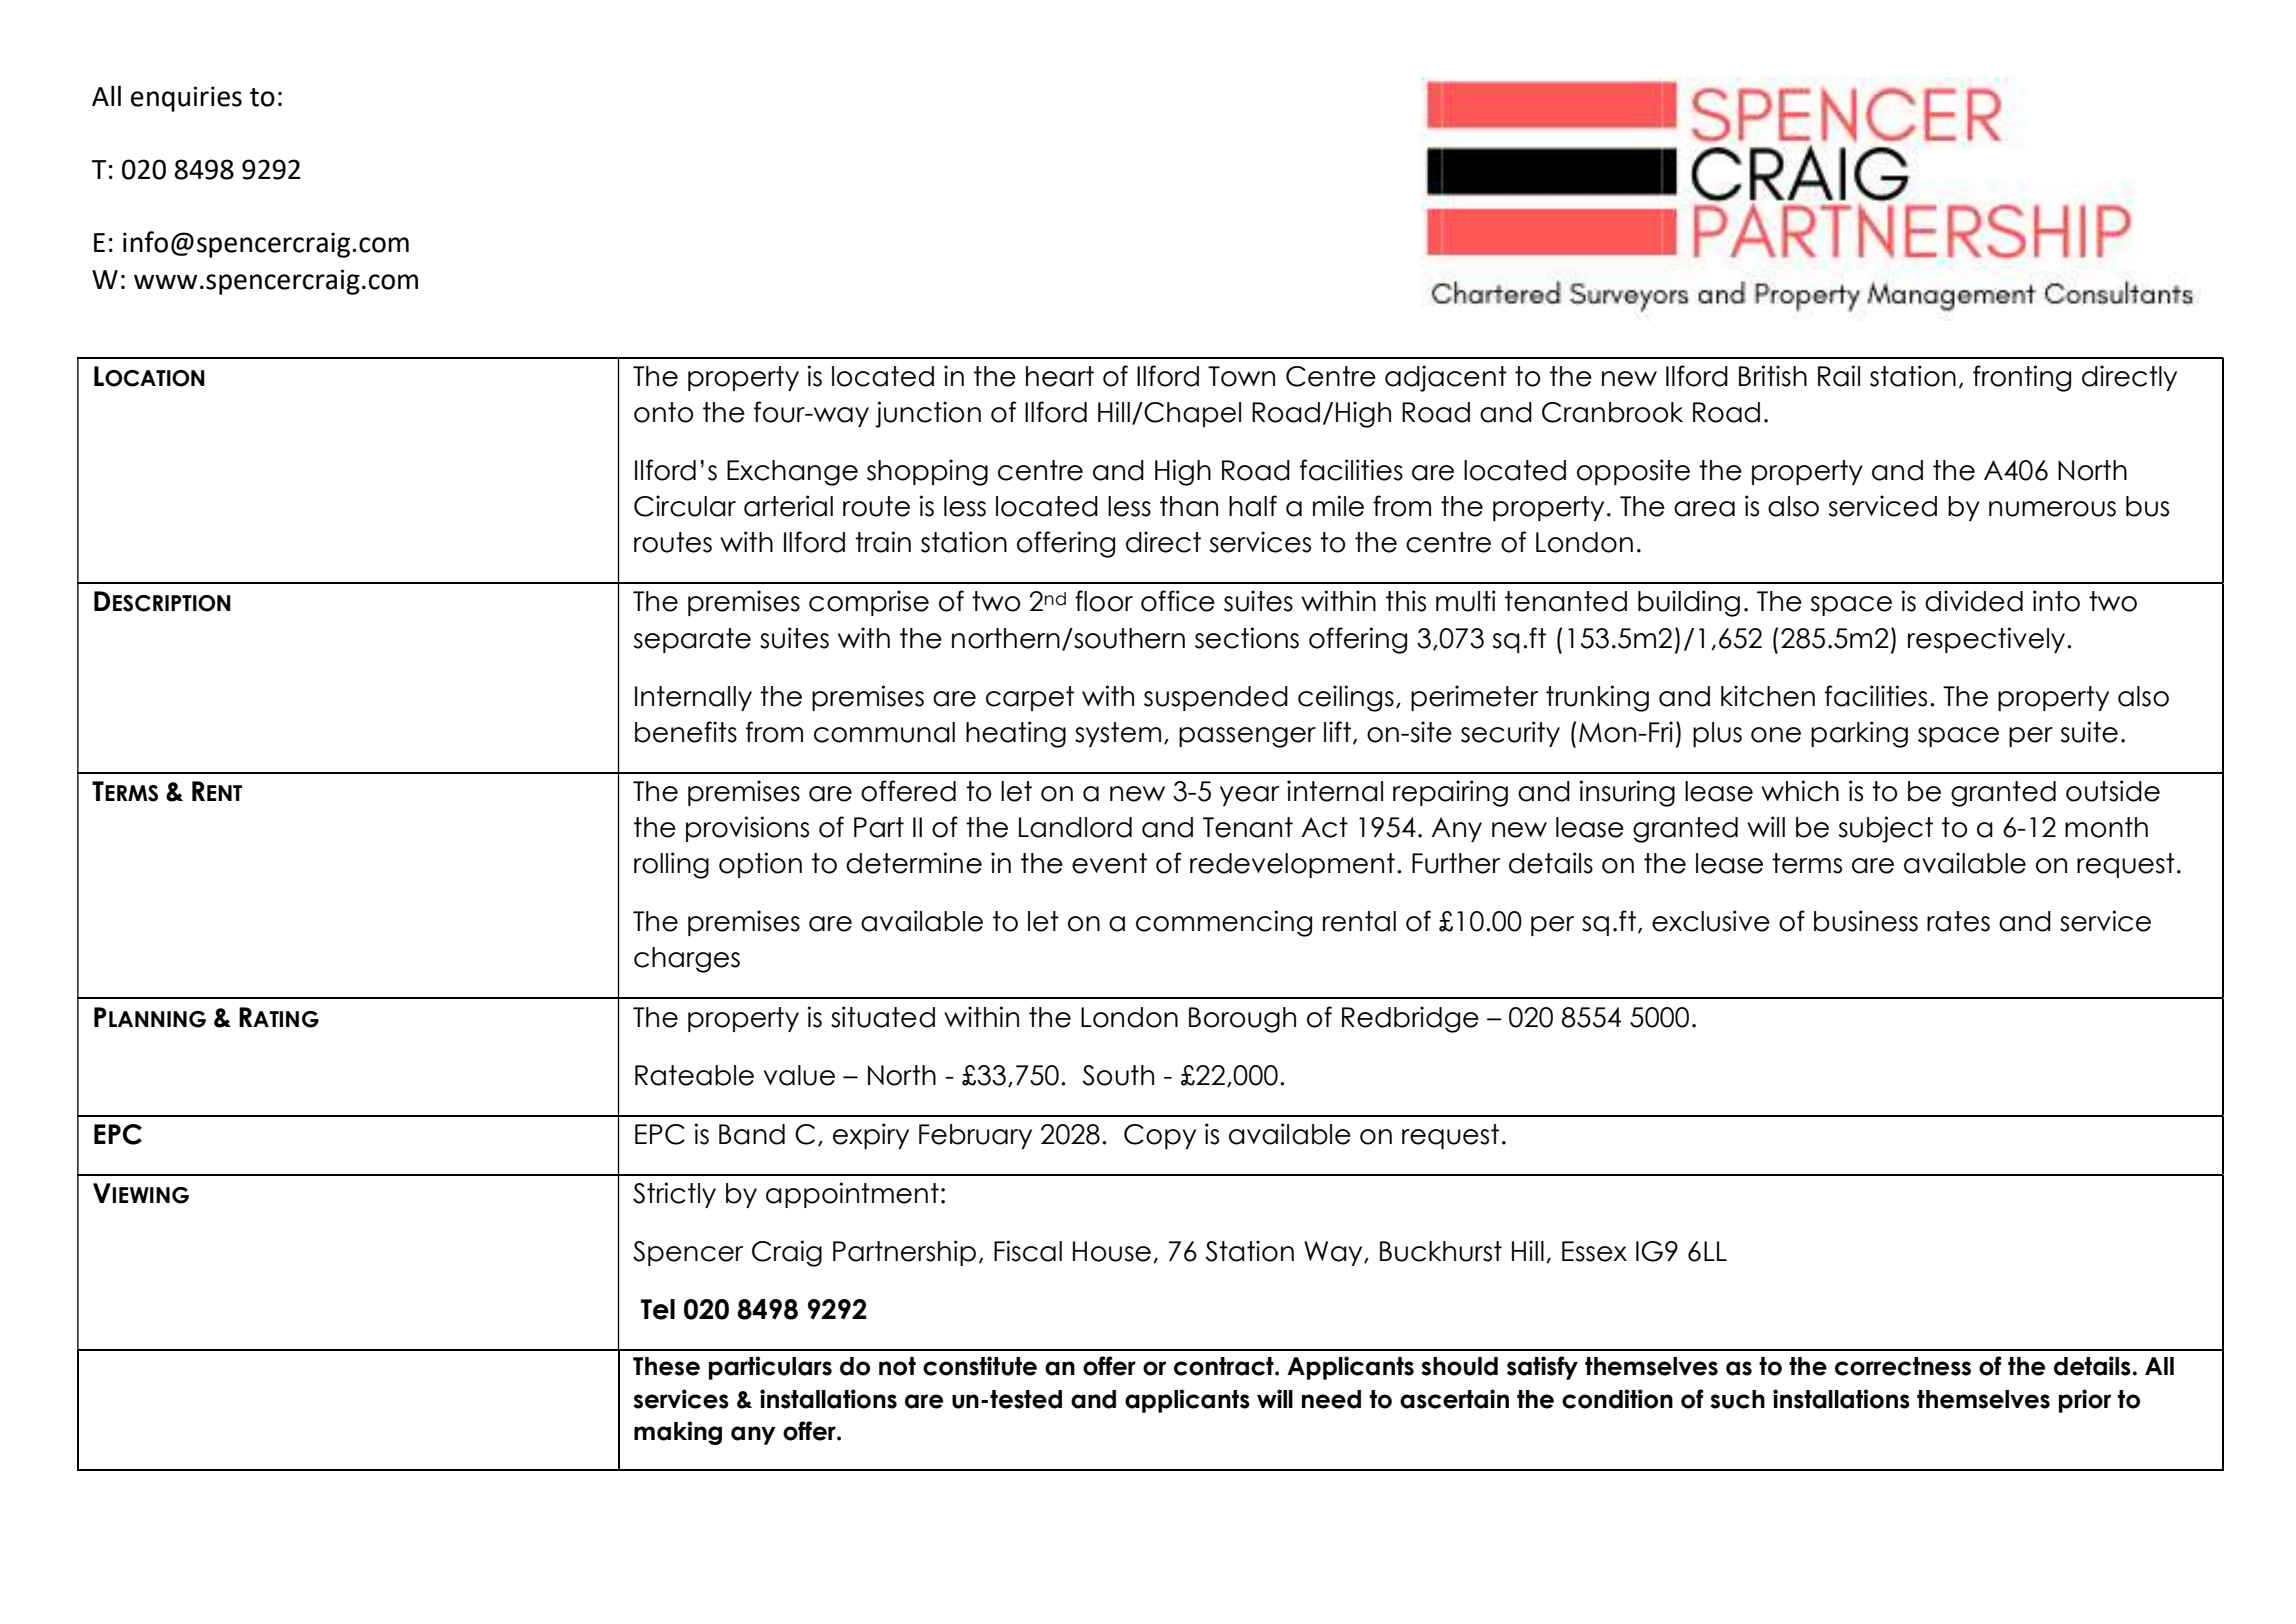  What do you see at coordinates (1060, 376) in the screenshot?
I see `heart` at bounding box center [1060, 376].
